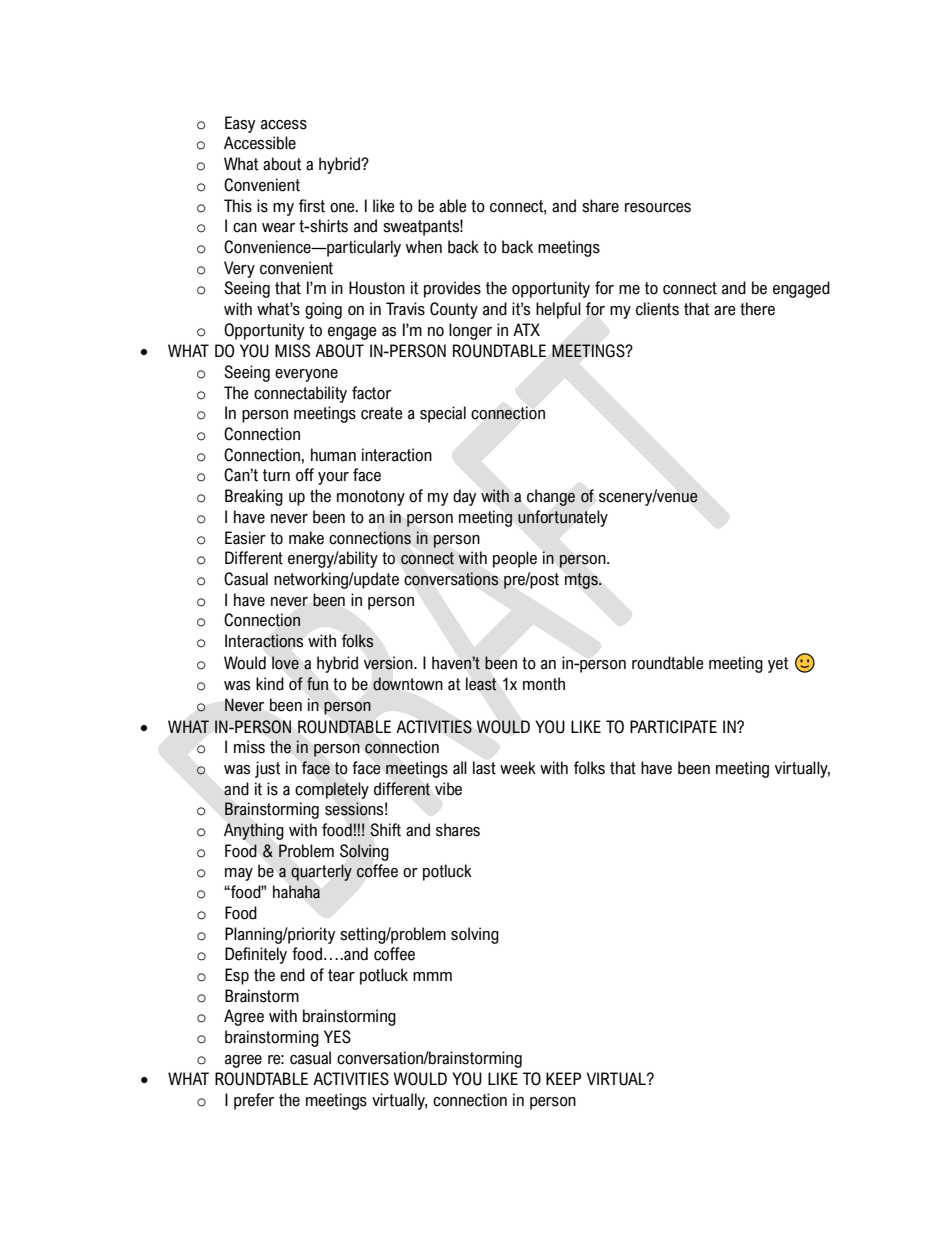 This page has width=952, height=1233. What do you see at coordinates (337, 1037) in the page?
I see `YES` at bounding box center [337, 1037].
